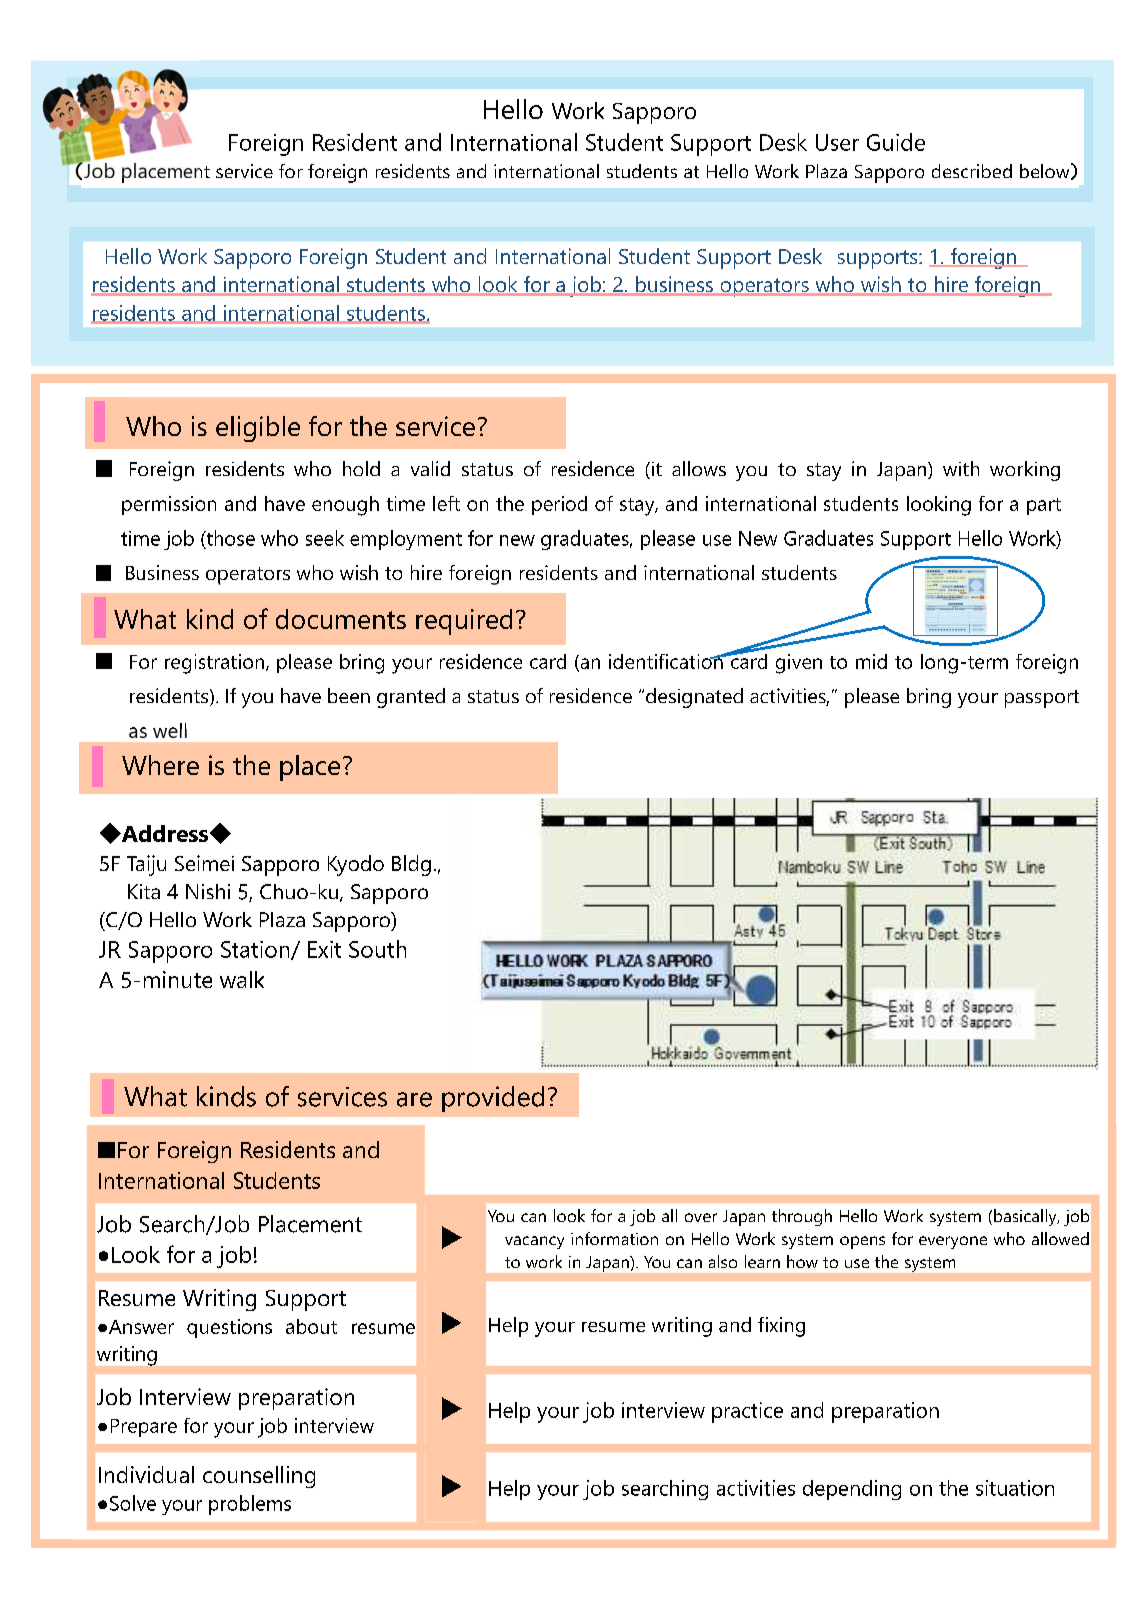  I want to click on described, so click(972, 171).
